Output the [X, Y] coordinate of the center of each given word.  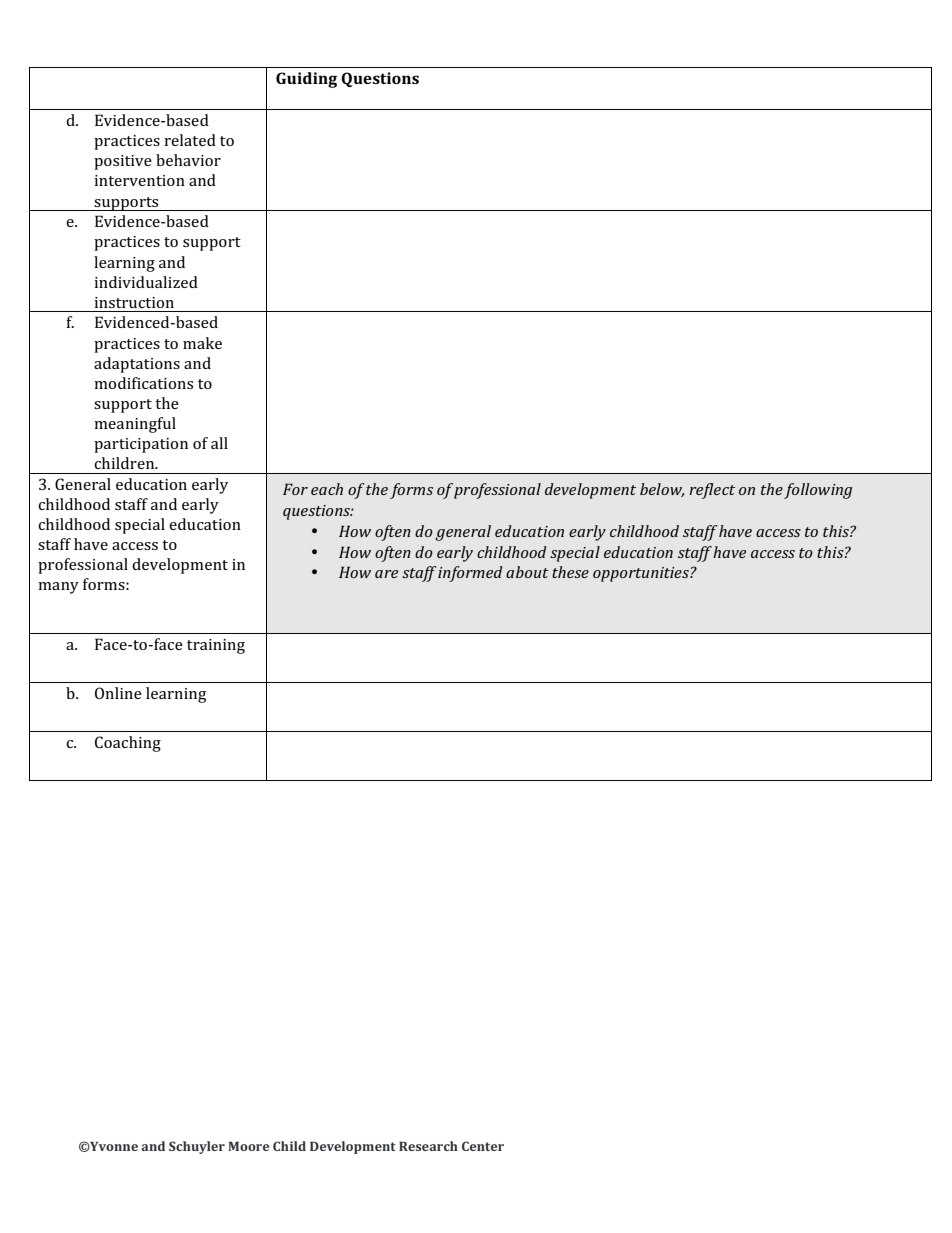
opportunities [642, 574]
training [216, 646]
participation [141, 445]
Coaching [128, 744]
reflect [712, 491]
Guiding [306, 80]
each [327, 489]
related [190, 140]
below [662, 490]
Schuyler [197, 1147]
